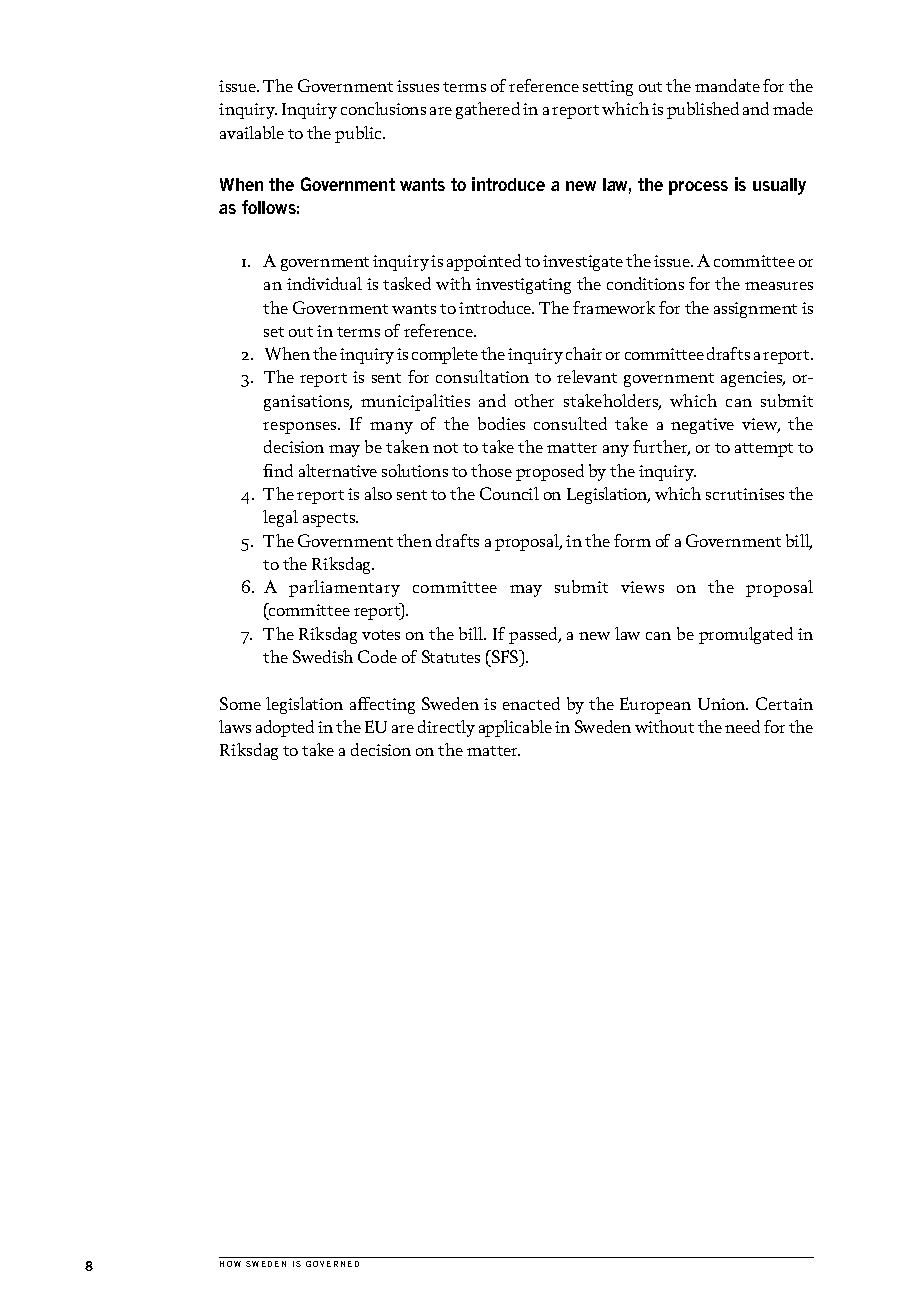 The width and height of the page is (924, 1308). What do you see at coordinates (755, 310) in the page?
I see `assignment` at bounding box center [755, 310].
